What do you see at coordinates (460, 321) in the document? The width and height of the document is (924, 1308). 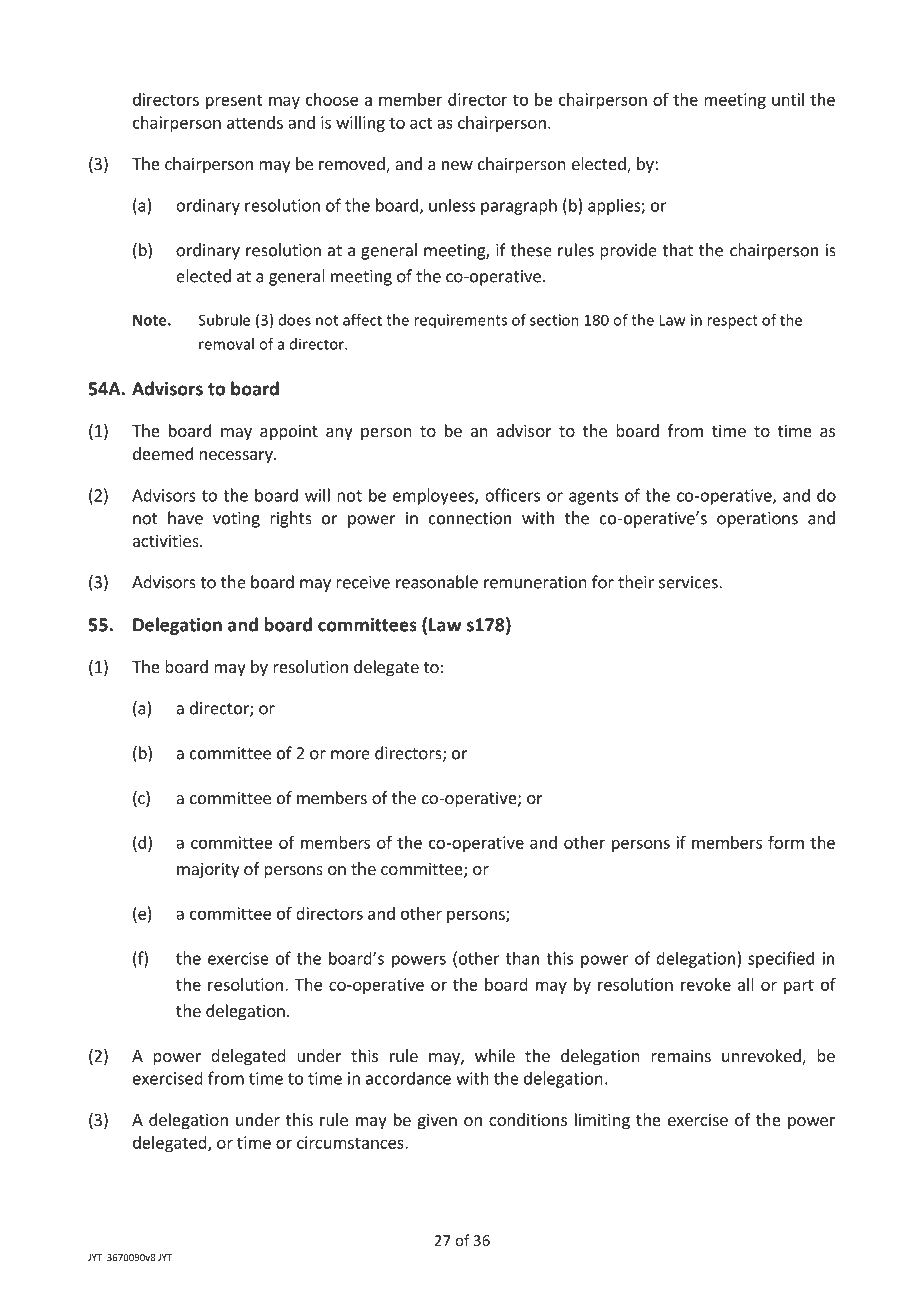 I see `requirements` at bounding box center [460, 321].
